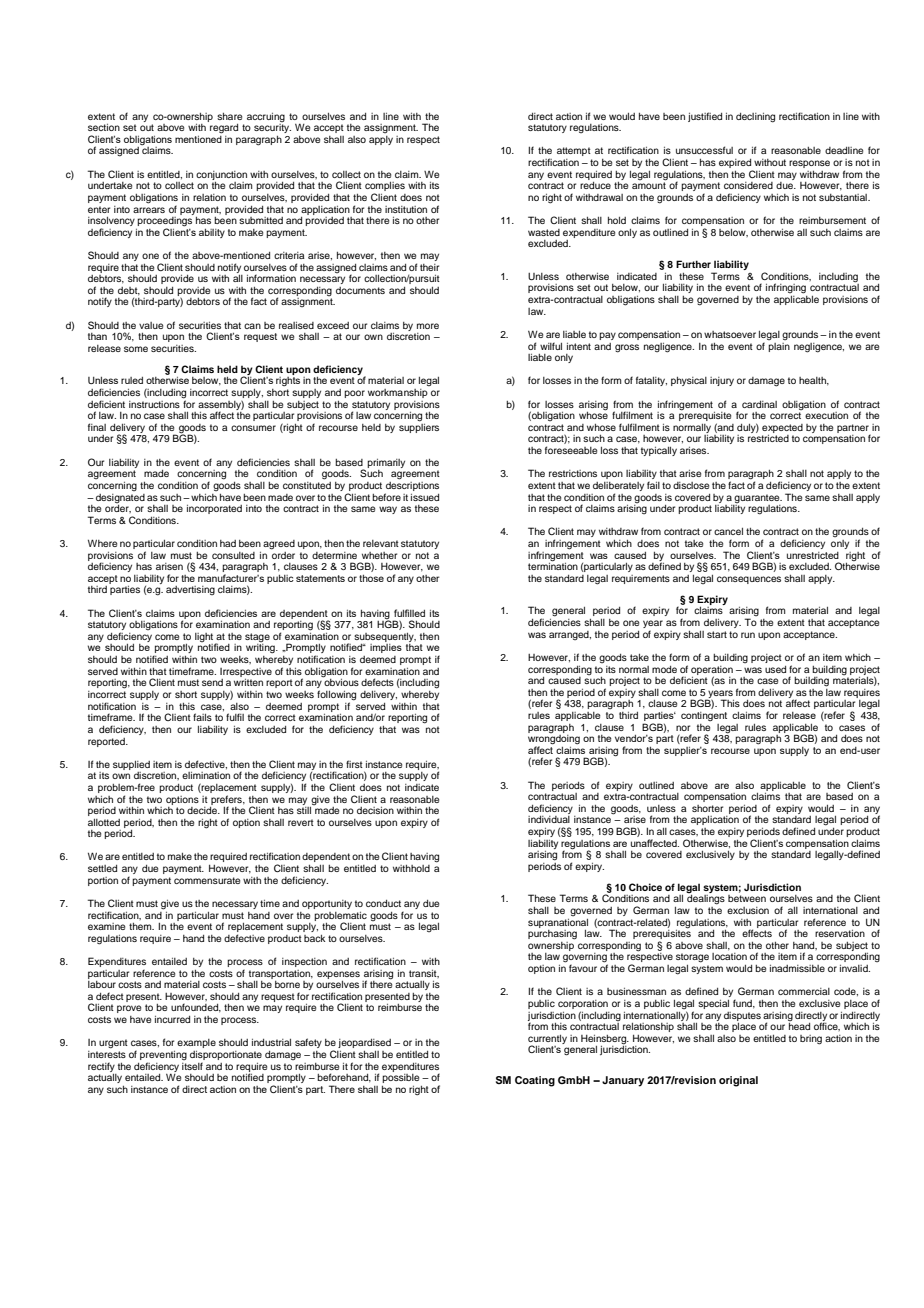 The width and height of the screenshot is (924, 1308). I want to click on regard, so click(224, 129).
